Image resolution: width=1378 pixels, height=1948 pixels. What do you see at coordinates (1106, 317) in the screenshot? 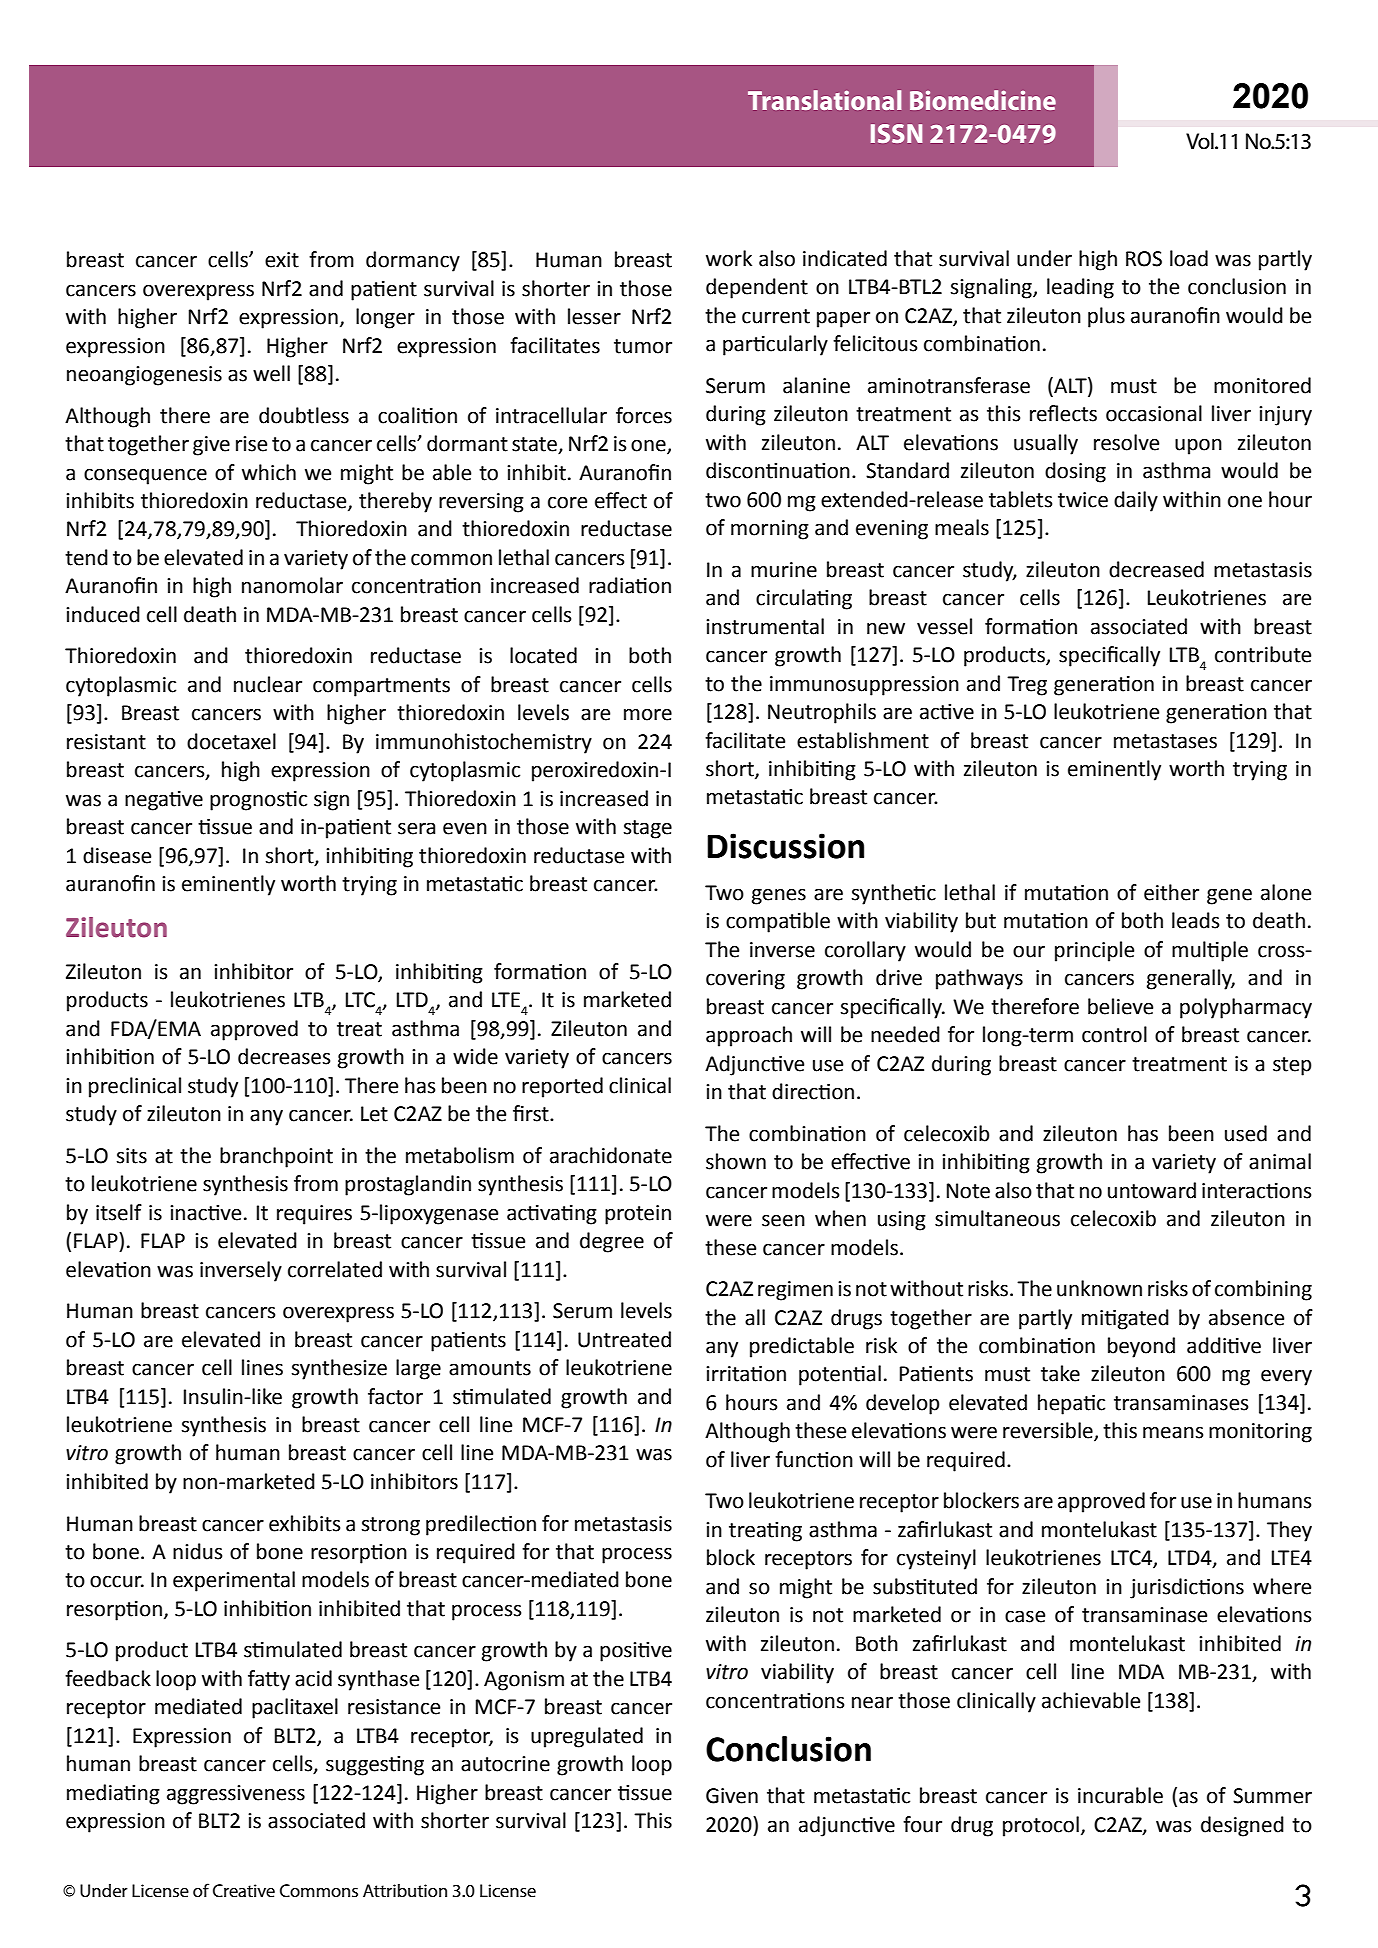
I see `plus` at bounding box center [1106, 317].
